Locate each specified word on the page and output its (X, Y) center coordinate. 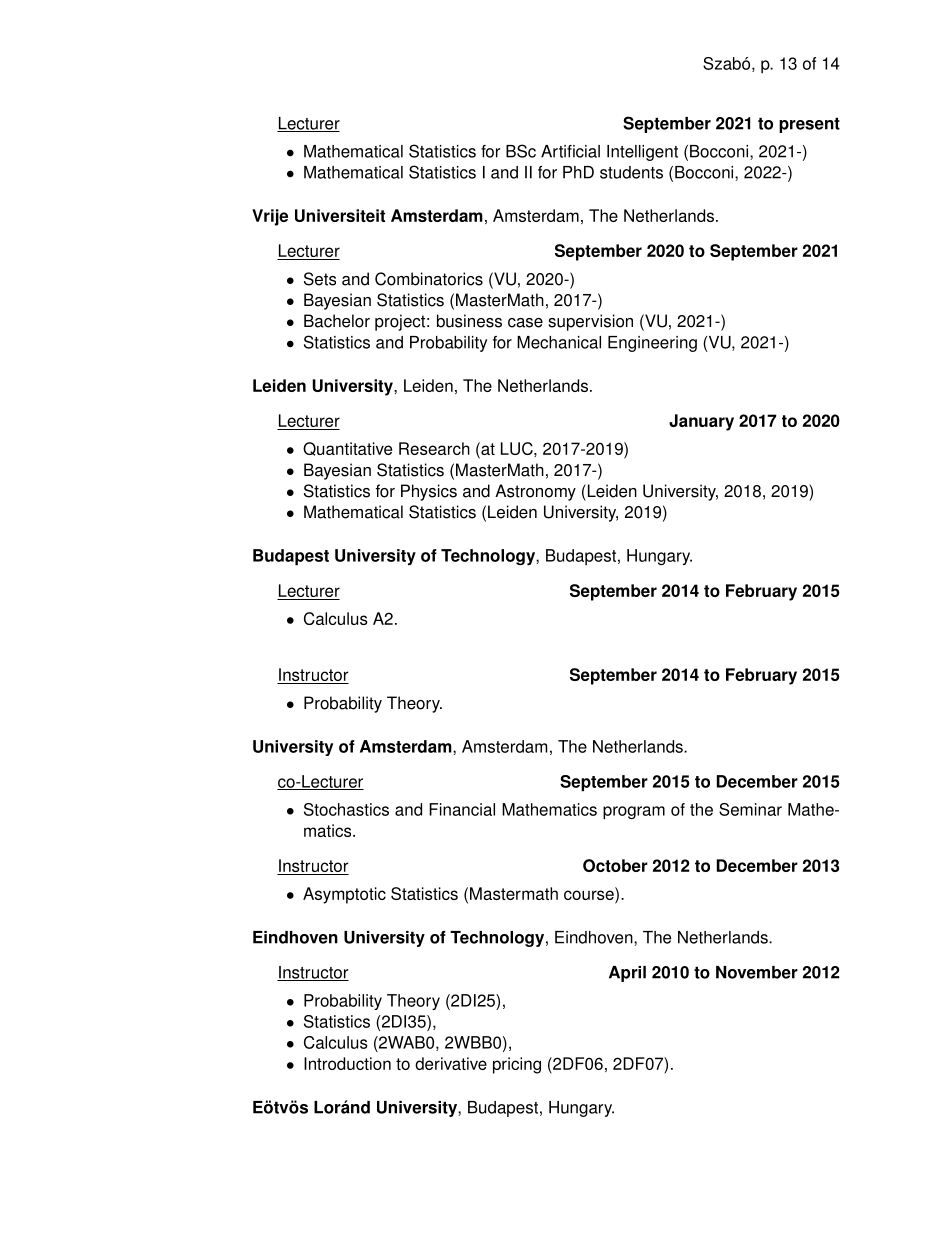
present (809, 125)
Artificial (570, 151)
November (757, 972)
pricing (517, 1065)
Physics (429, 492)
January (701, 422)
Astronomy (535, 492)
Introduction (347, 1063)
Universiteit (340, 215)
